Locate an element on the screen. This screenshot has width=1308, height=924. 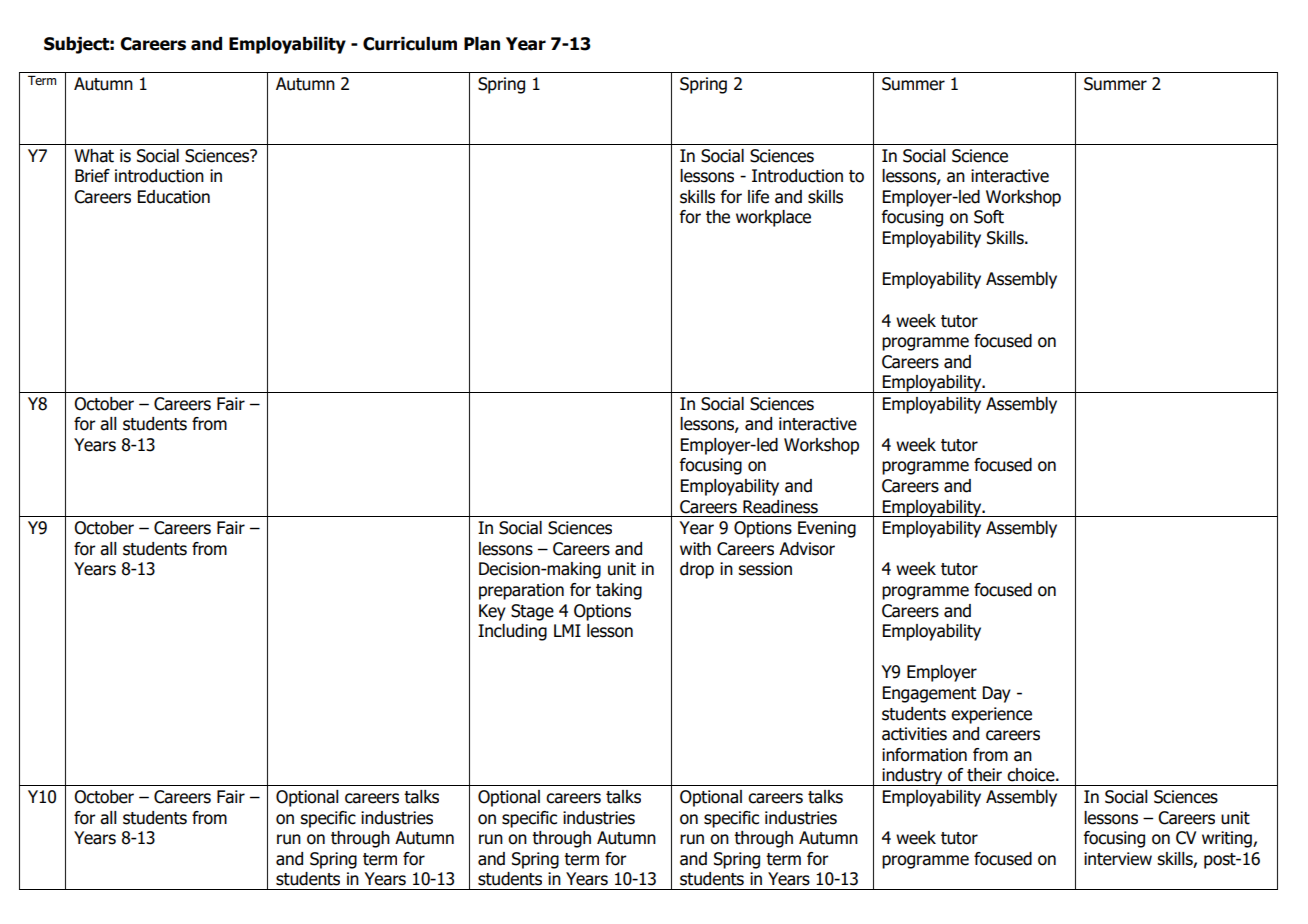
Including is located at coordinates (512, 632).
